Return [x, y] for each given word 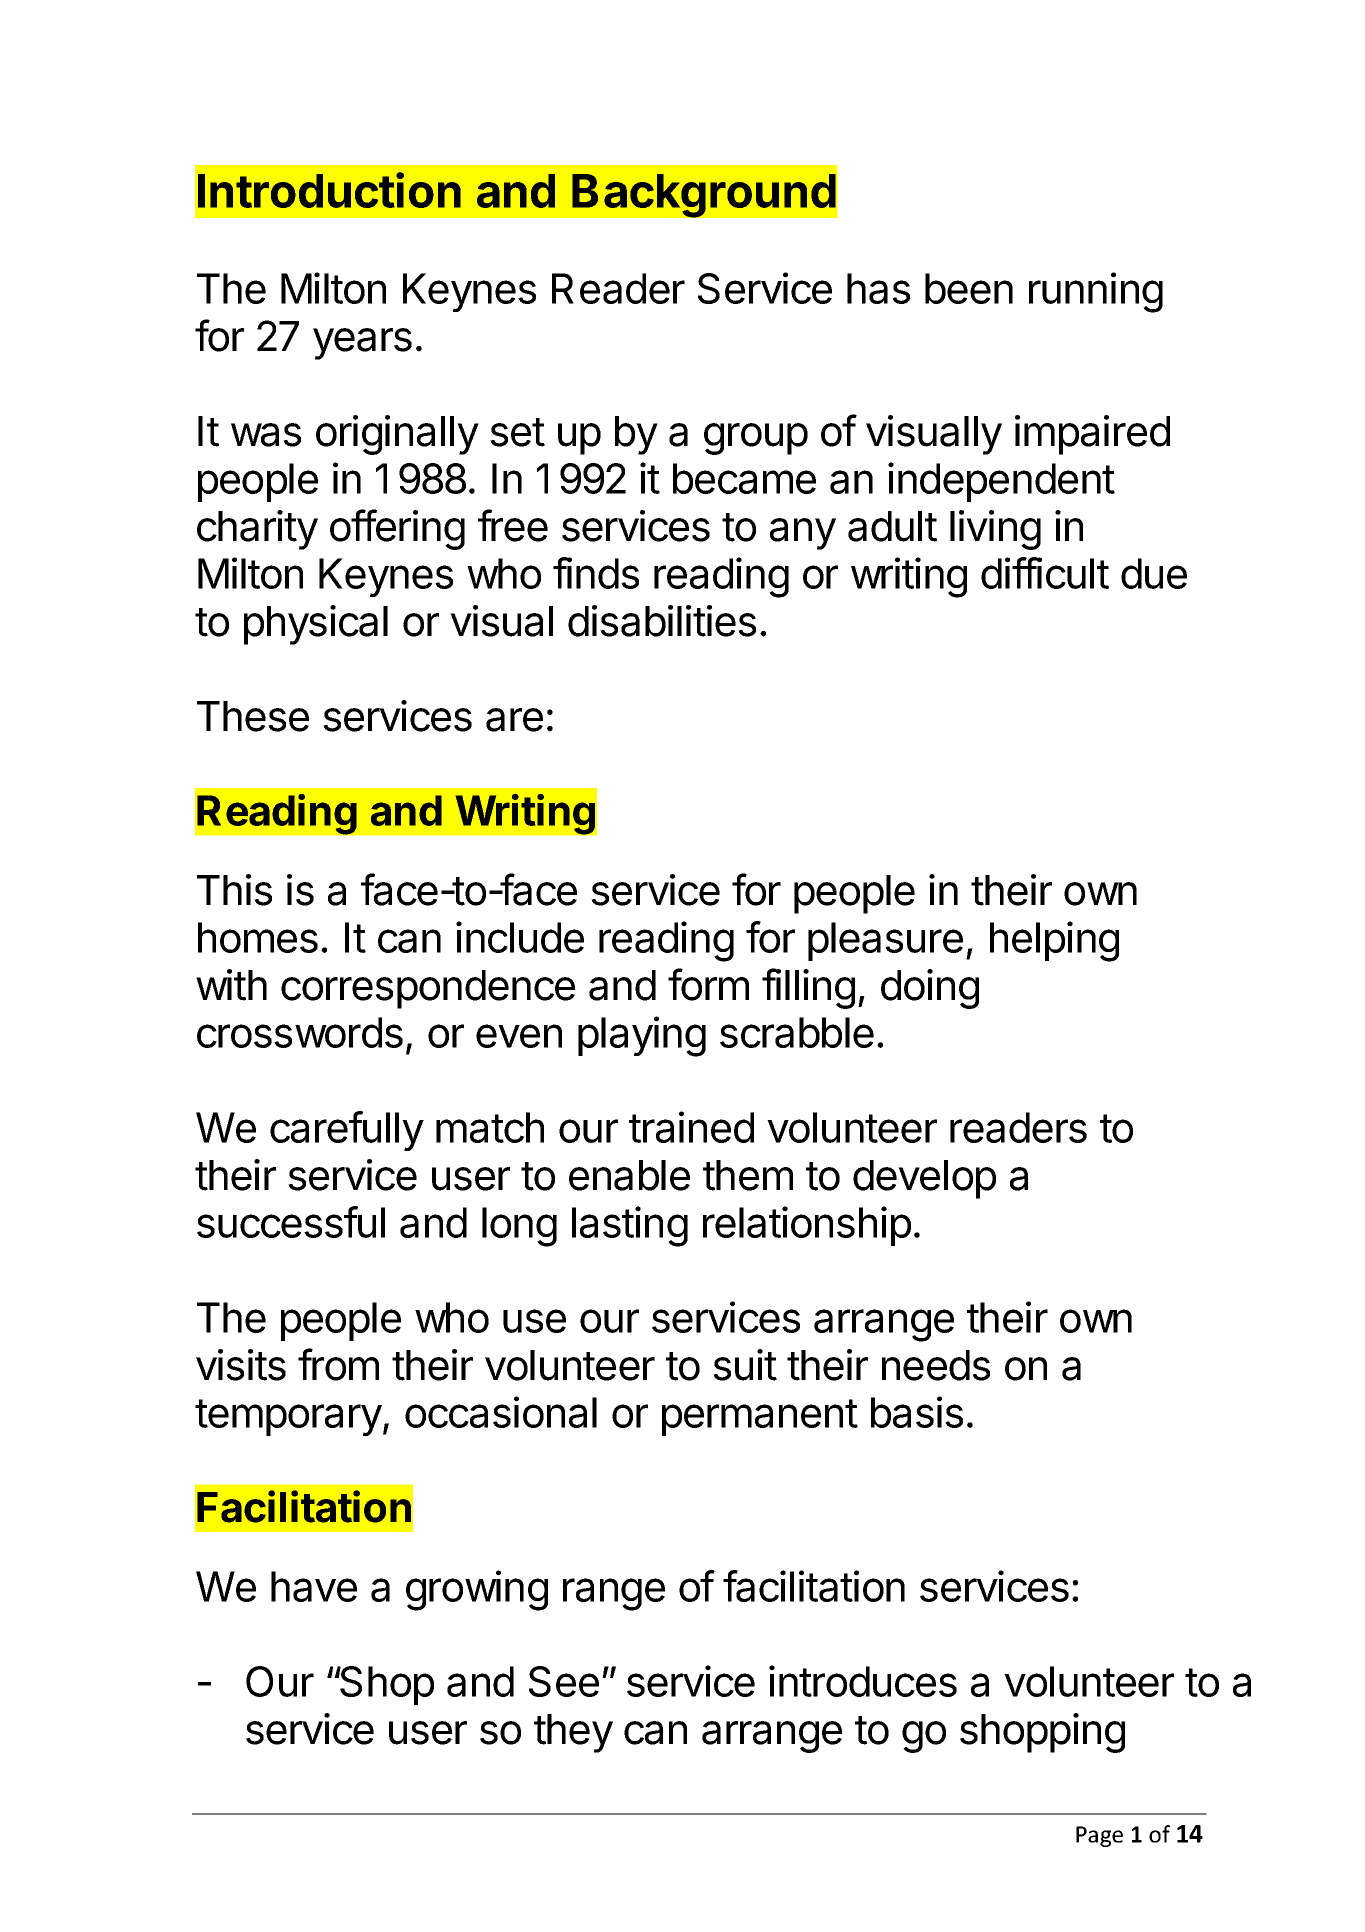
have [314, 1586]
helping [1054, 941]
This [234, 890]
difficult [1045, 573]
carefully [347, 1131]
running [1096, 292]
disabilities [662, 621]
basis [917, 1412]
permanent [760, 1417]
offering [397, 529]
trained [691, 1127]
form [708, 984]
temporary [288, 1417]
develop [924, 1179]
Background [704, 196]
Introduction [329, 190]
